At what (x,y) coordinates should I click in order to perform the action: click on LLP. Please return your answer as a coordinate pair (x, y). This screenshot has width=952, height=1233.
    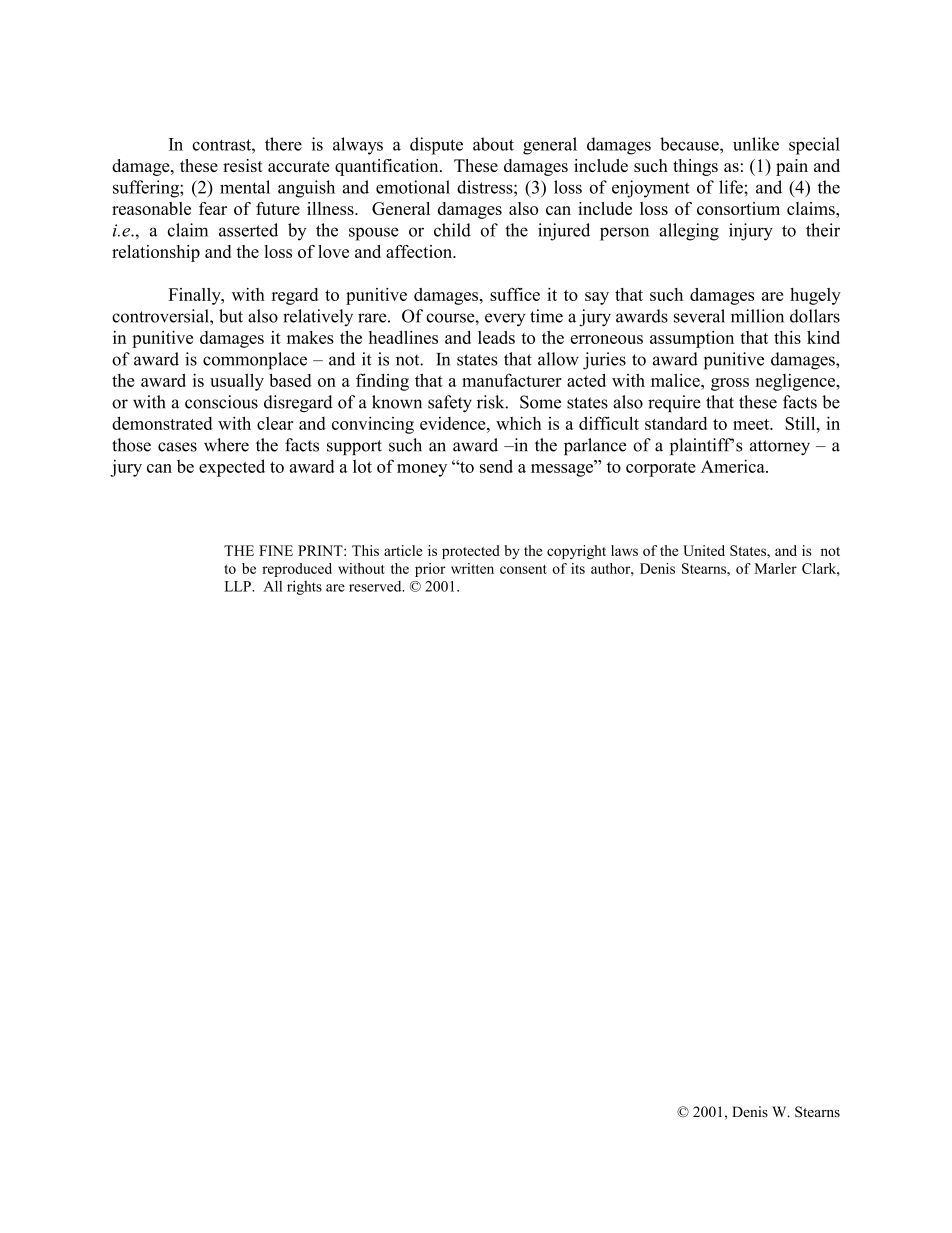
    Looking at the image, I should click on (239, 586).
